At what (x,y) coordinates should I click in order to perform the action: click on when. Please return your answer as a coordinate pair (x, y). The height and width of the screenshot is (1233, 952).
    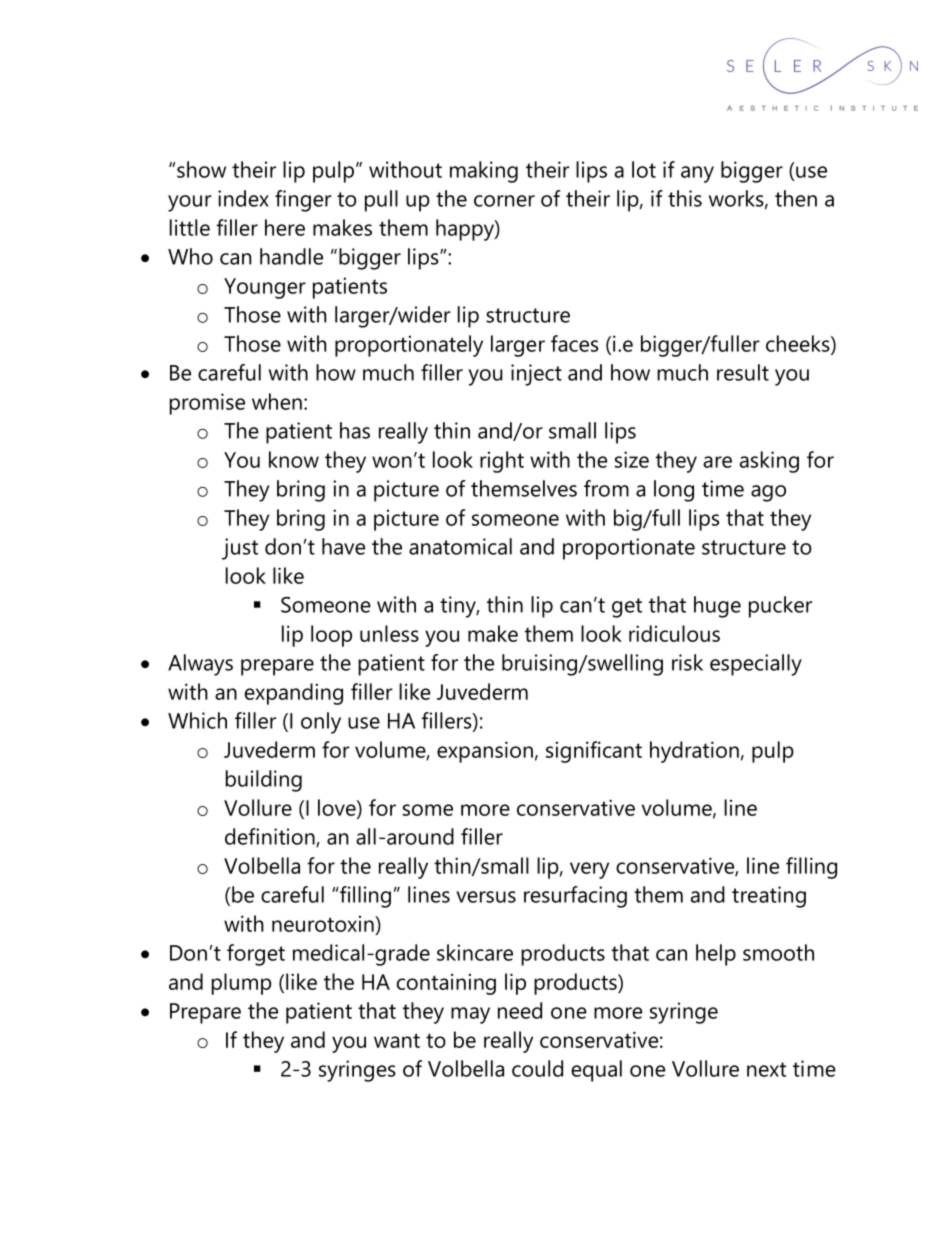
    Looking at the image, I should click on (277, 401).
